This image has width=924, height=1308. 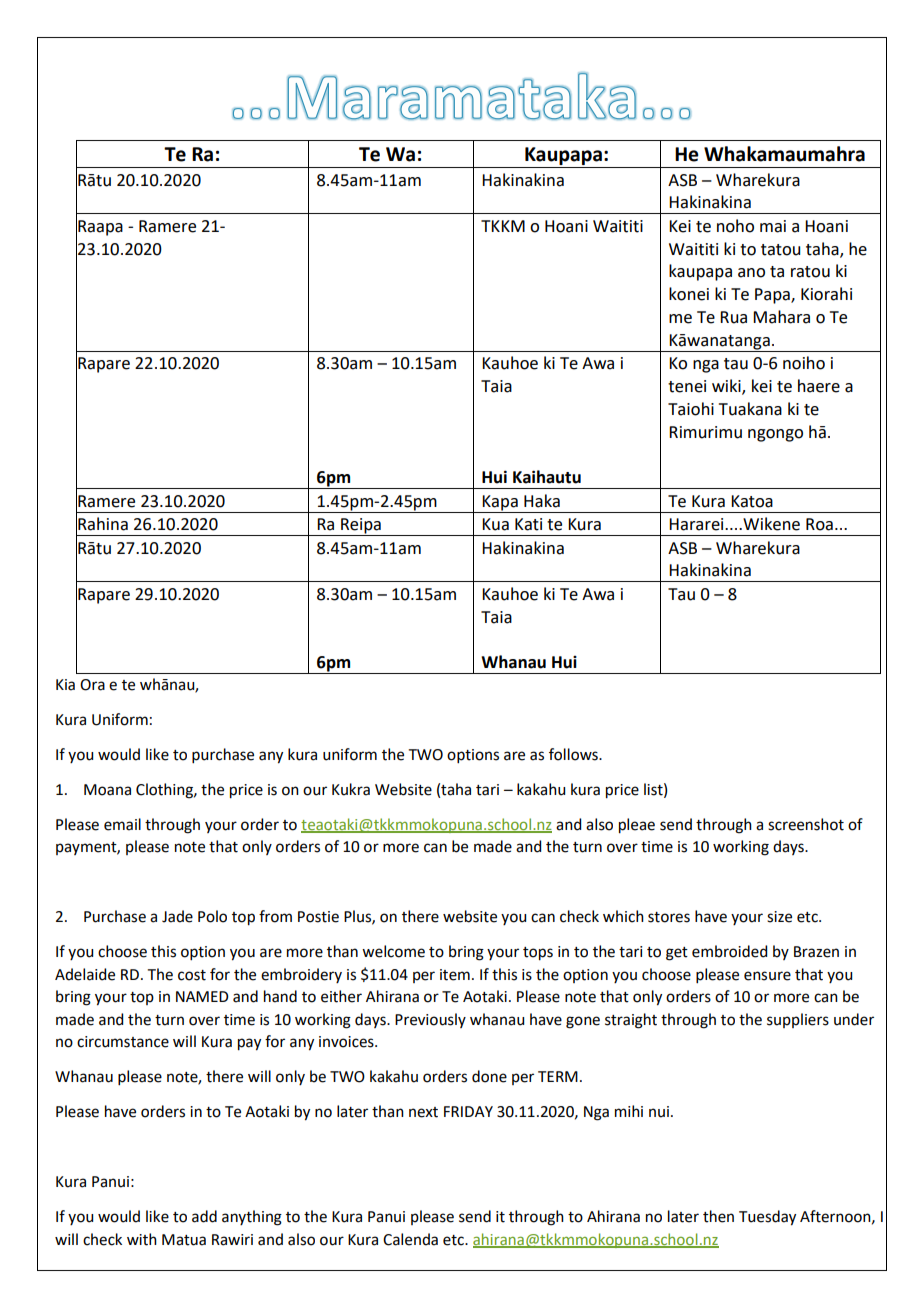 I want to click on ano, so click(x=751, y=273).
